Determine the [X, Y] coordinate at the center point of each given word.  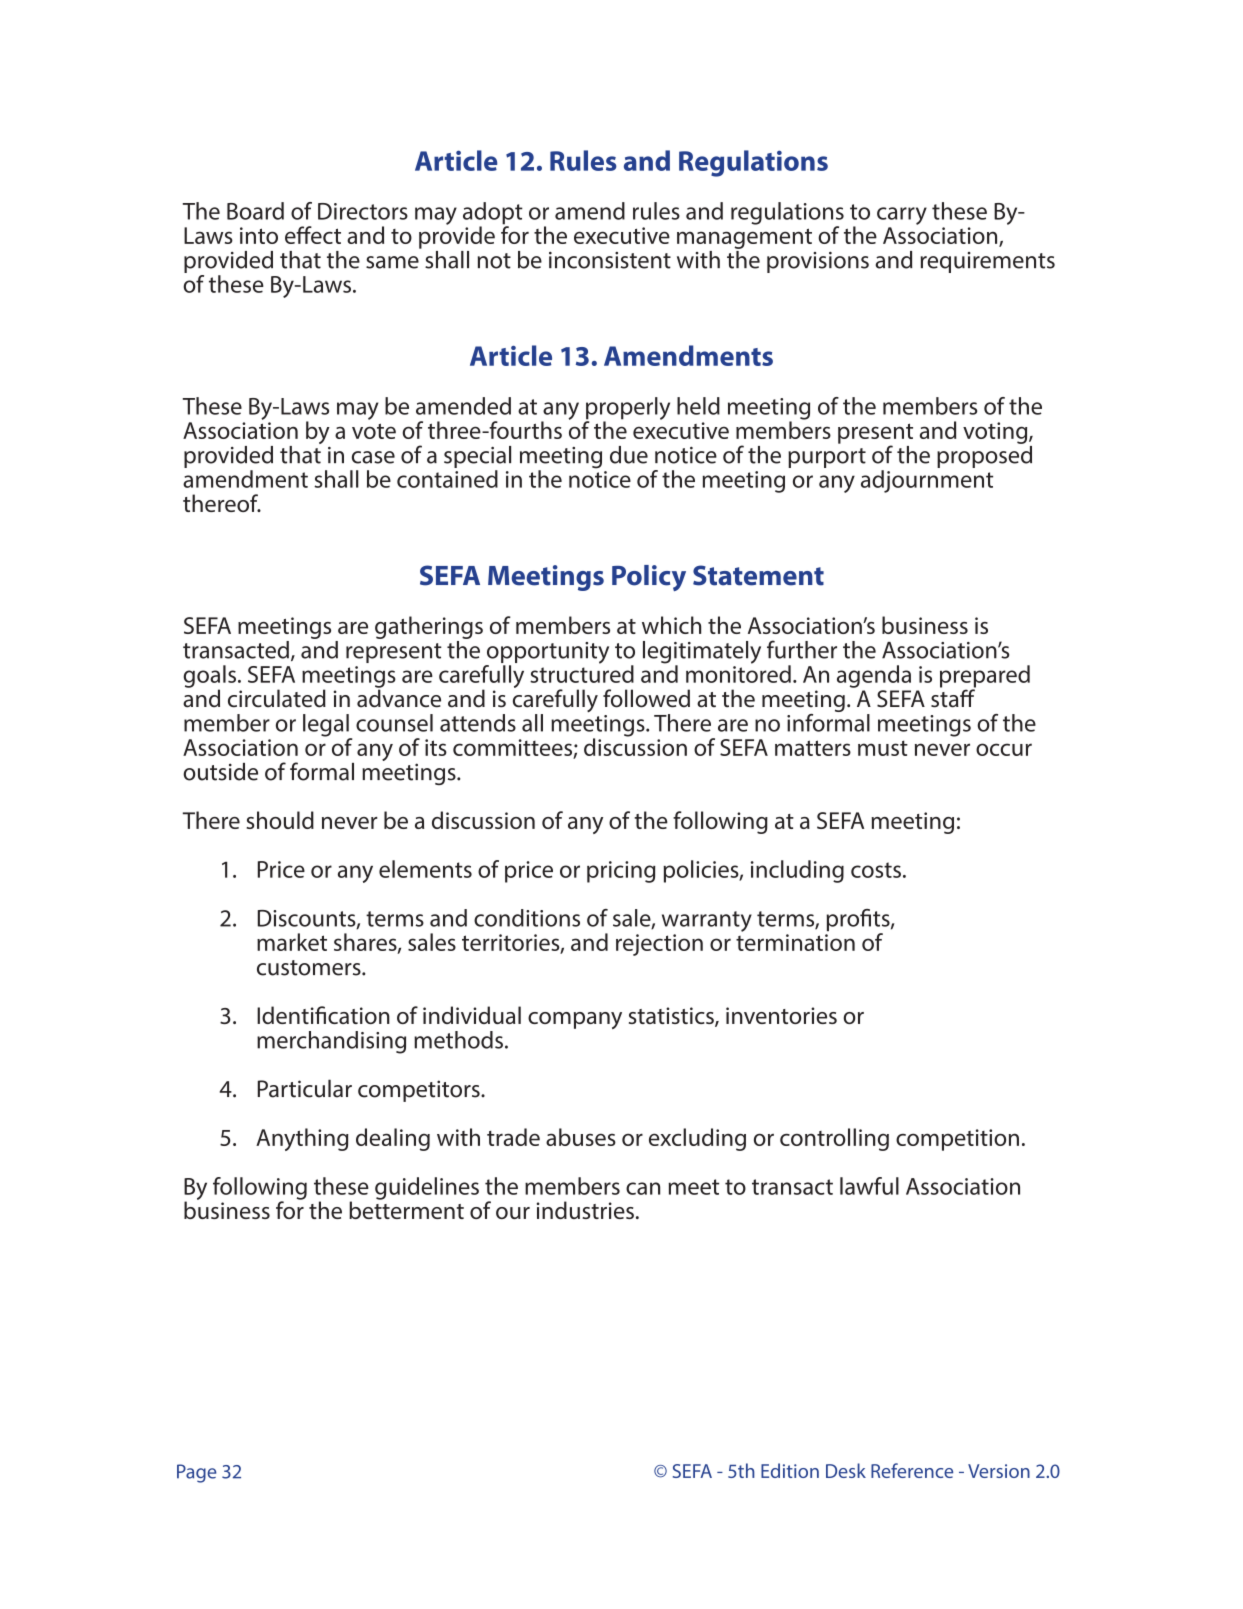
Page [197, 1473]
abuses [581, 1137]
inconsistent [610, 260]
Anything [302, 1139]
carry [902, 216]
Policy [649, 578]
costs [876, 870]
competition [957, 1140]
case [373, 457]
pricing [621, 872]
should [280, 820]
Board [255, 211]
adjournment [927, 481]
